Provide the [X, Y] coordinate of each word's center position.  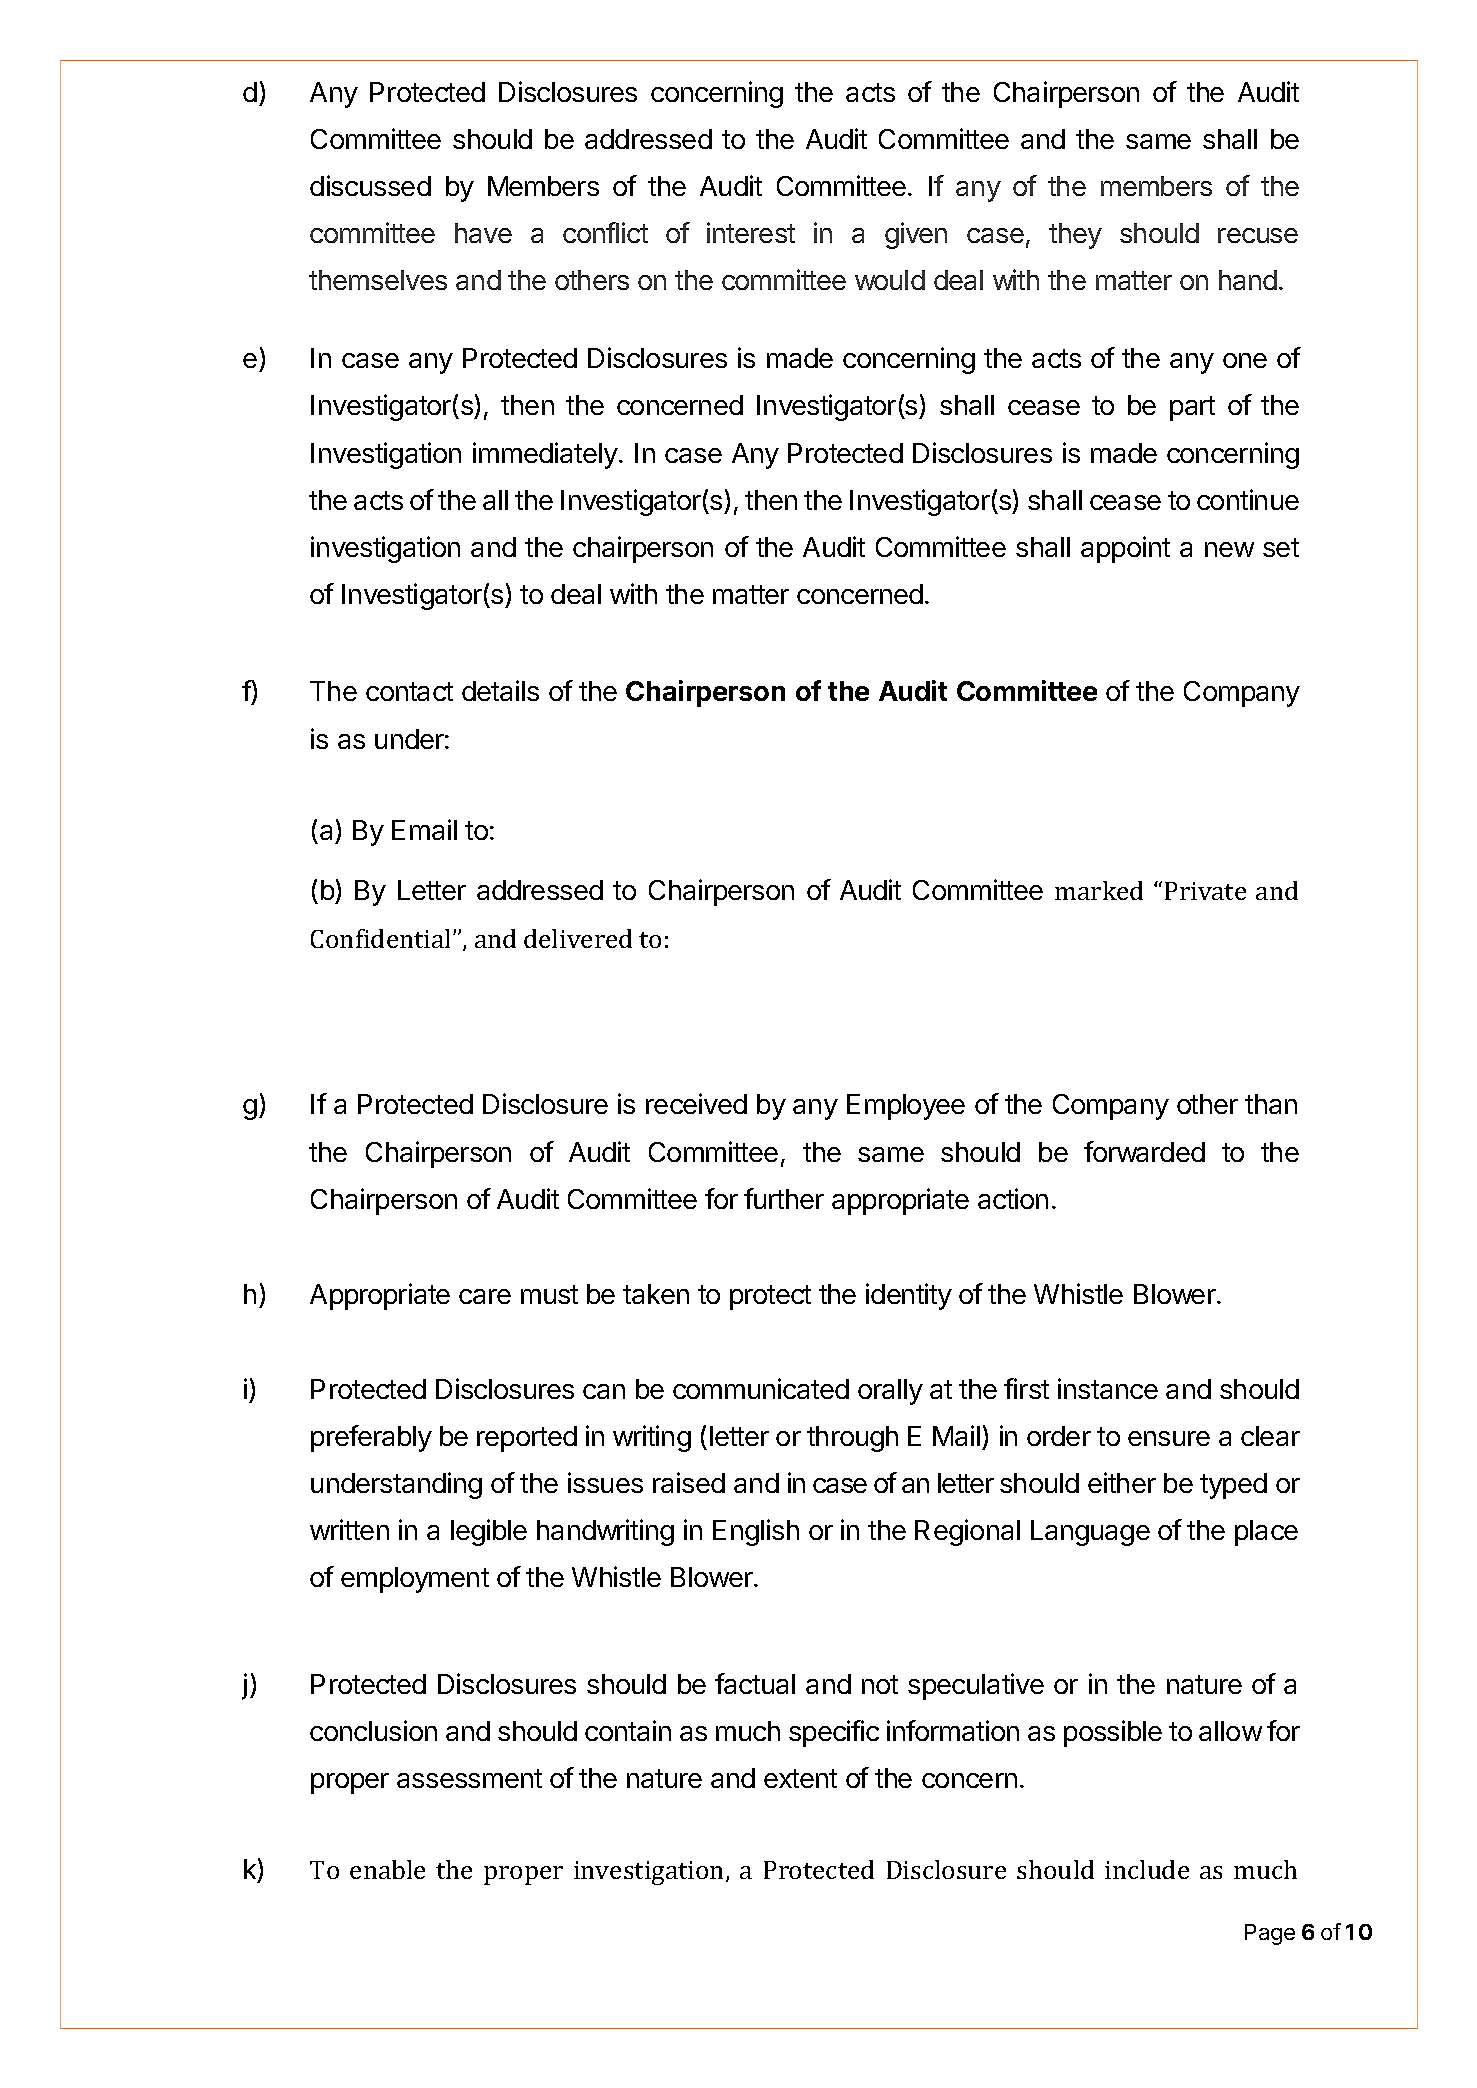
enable [387, 1869]
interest [751, 232]
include [1147, 1869]
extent [800, 1778]
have [483, 233]
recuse [1258, 235]
